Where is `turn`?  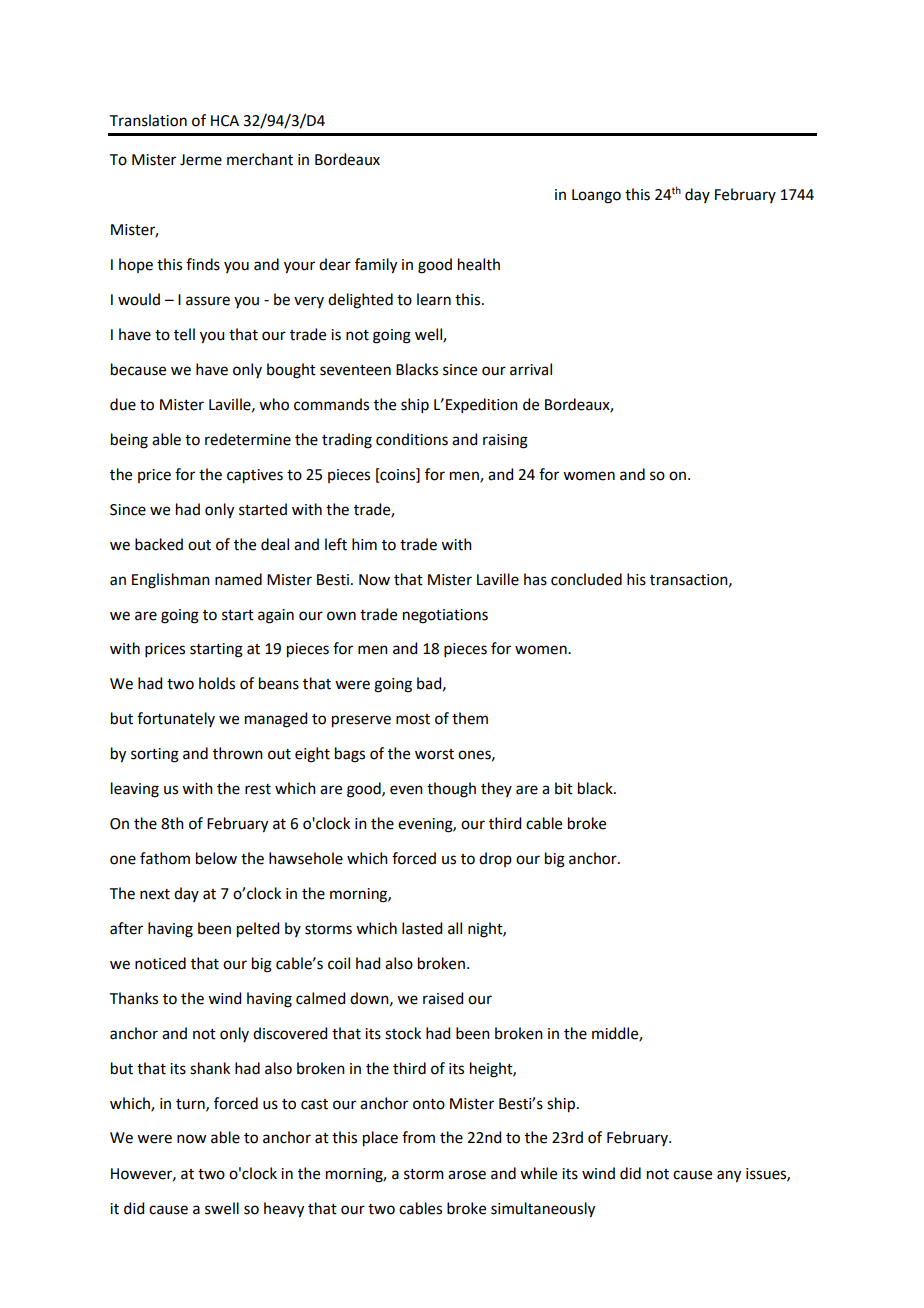
turn is located at coordinates (191, 1105).
